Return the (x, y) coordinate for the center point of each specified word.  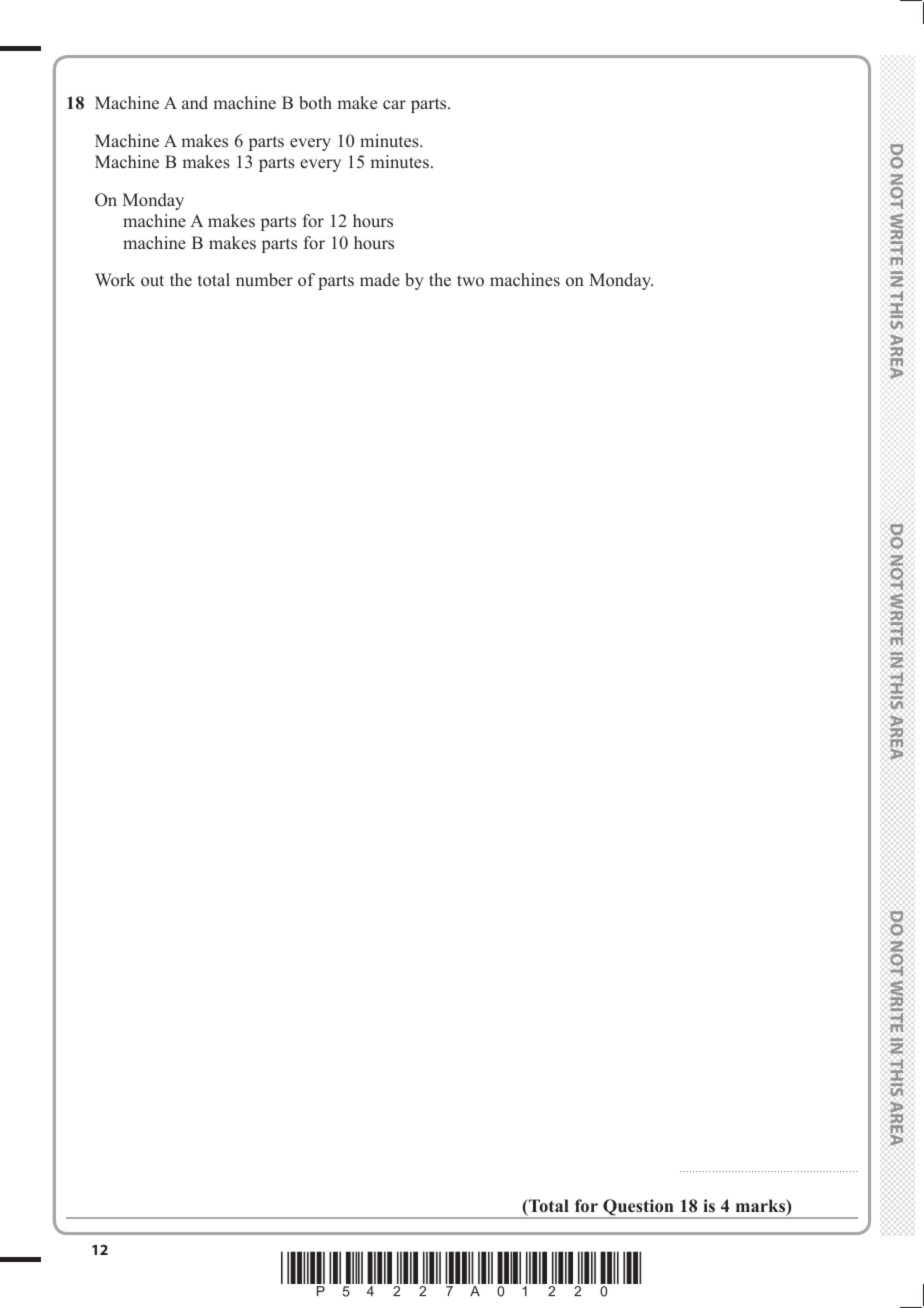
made (380, 280)
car (394, 104)
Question (638, 1209)
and (195, 103)
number (264, 280)
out (152, 281)
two (470, 281)
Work (115, 279)
